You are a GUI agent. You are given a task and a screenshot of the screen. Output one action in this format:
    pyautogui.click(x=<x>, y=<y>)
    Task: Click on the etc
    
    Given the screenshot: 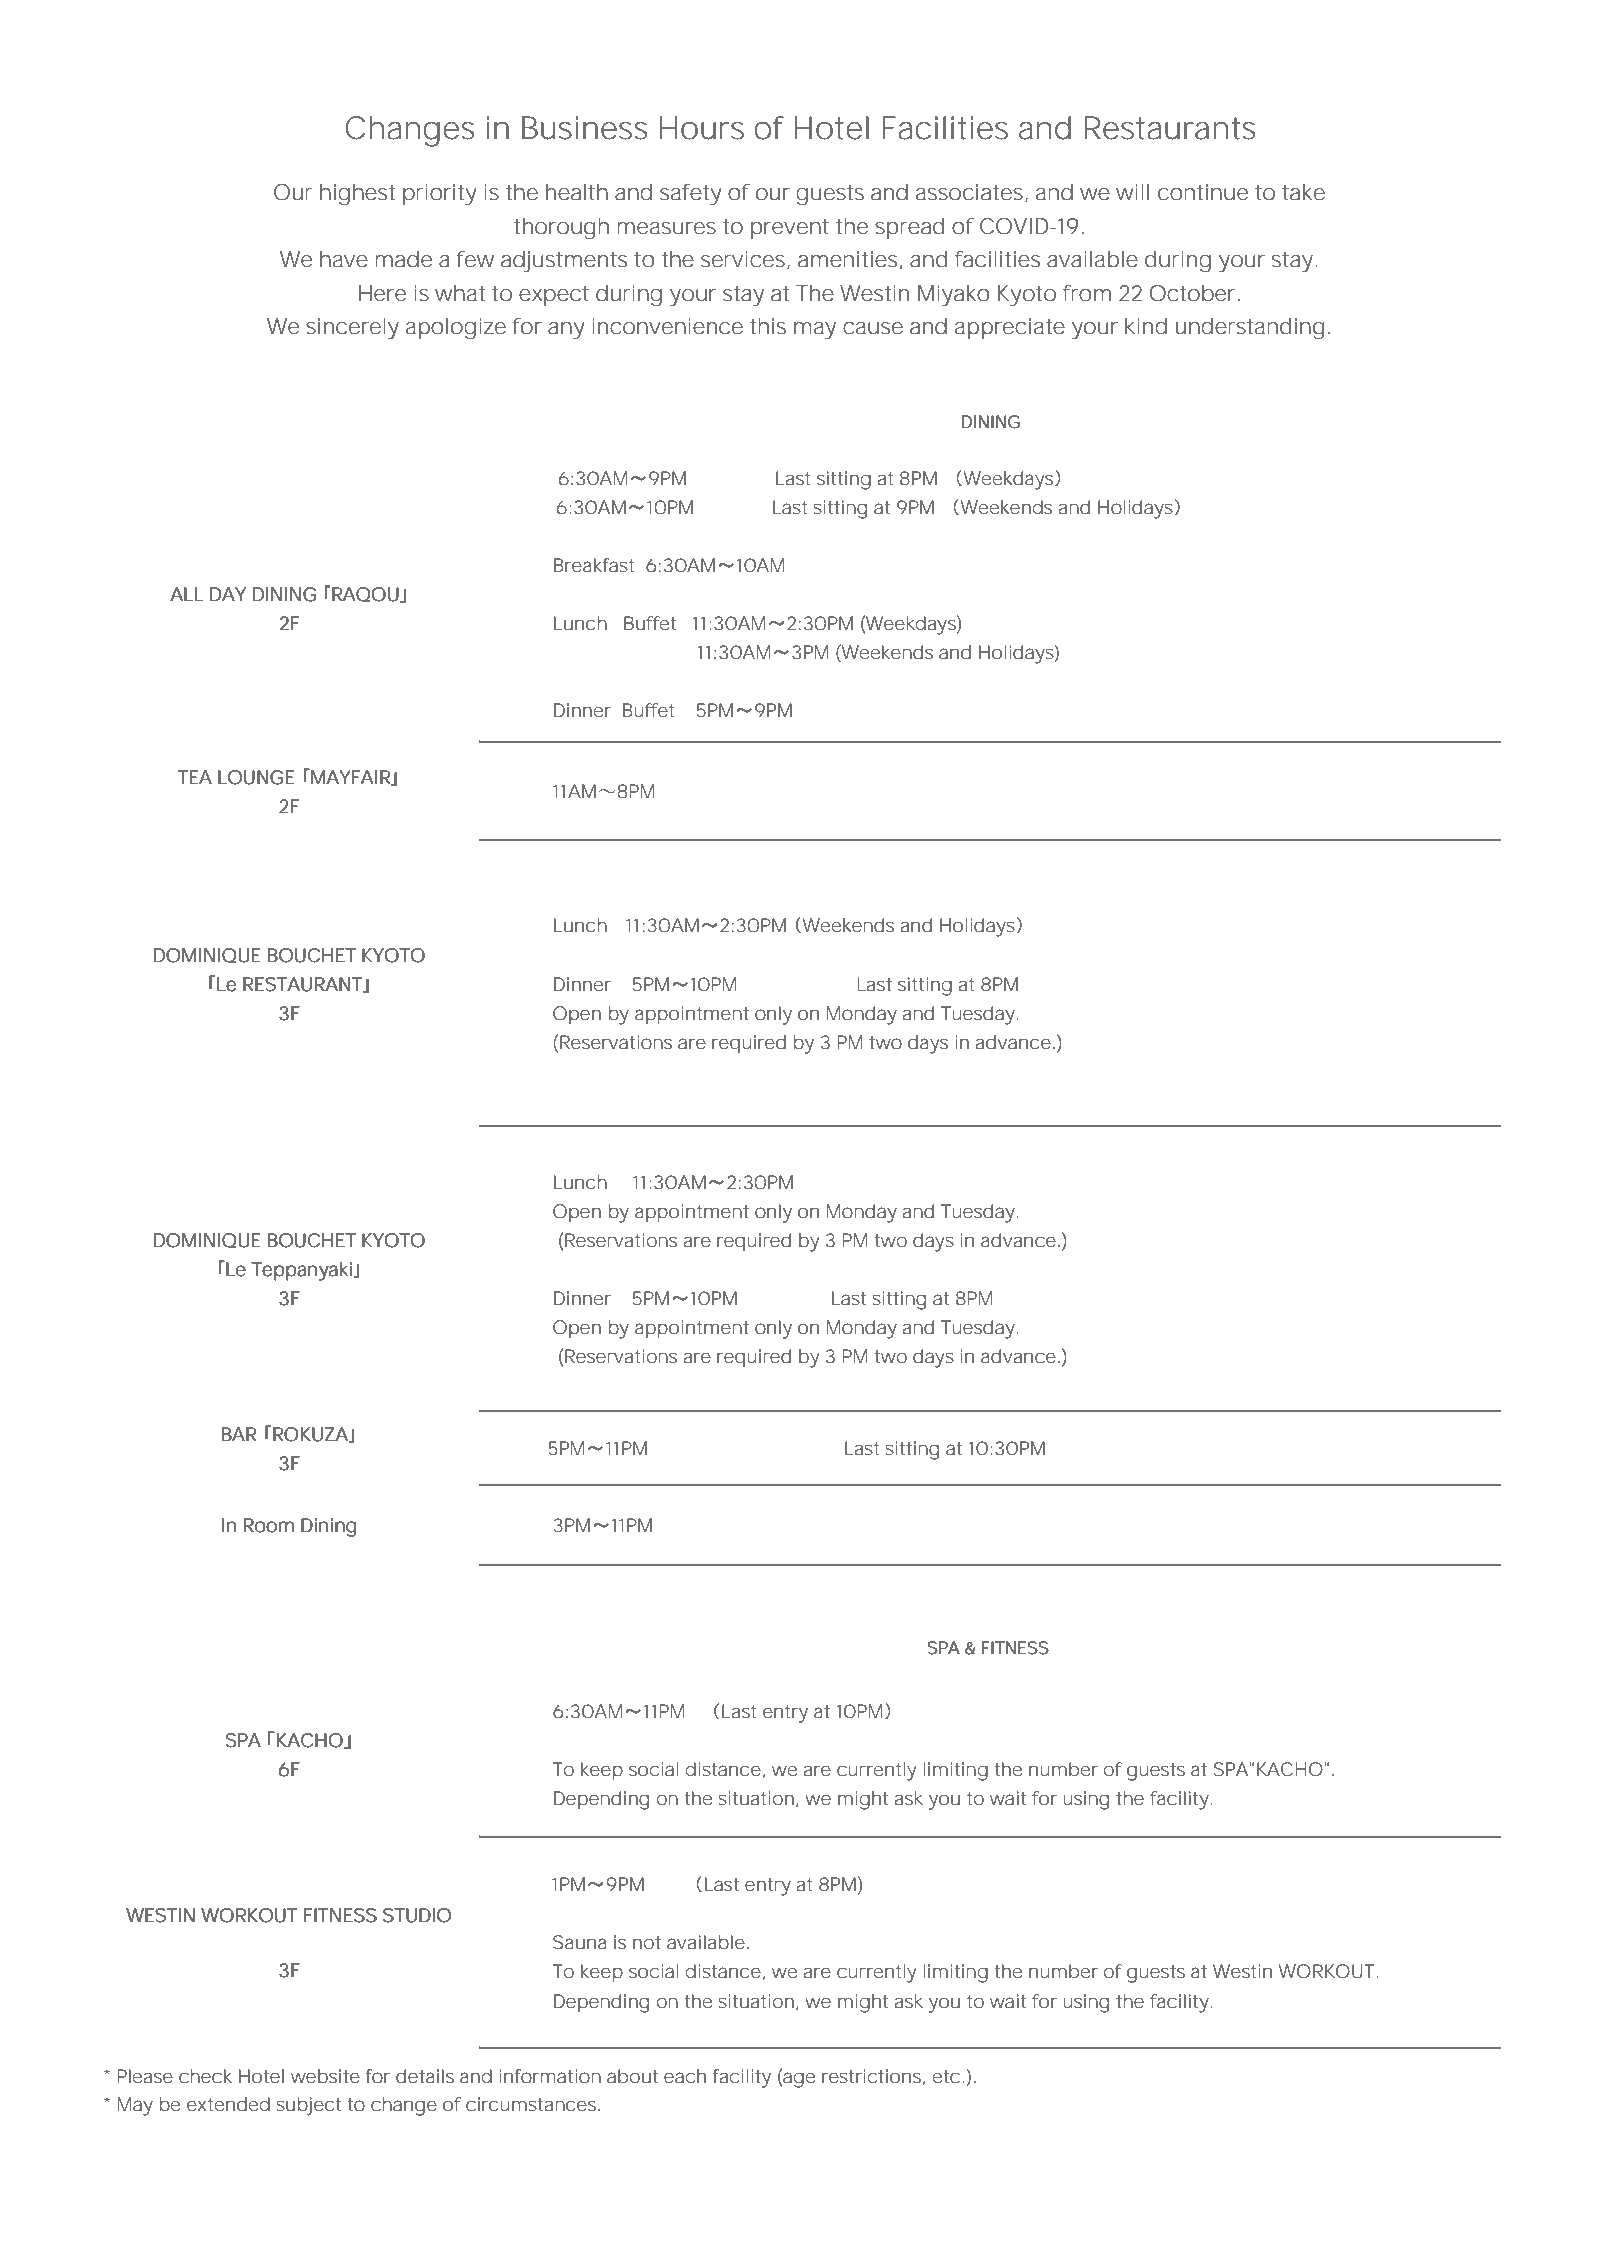 What is the action you would take?
    pyautogui.click(x=946, y=2076)
